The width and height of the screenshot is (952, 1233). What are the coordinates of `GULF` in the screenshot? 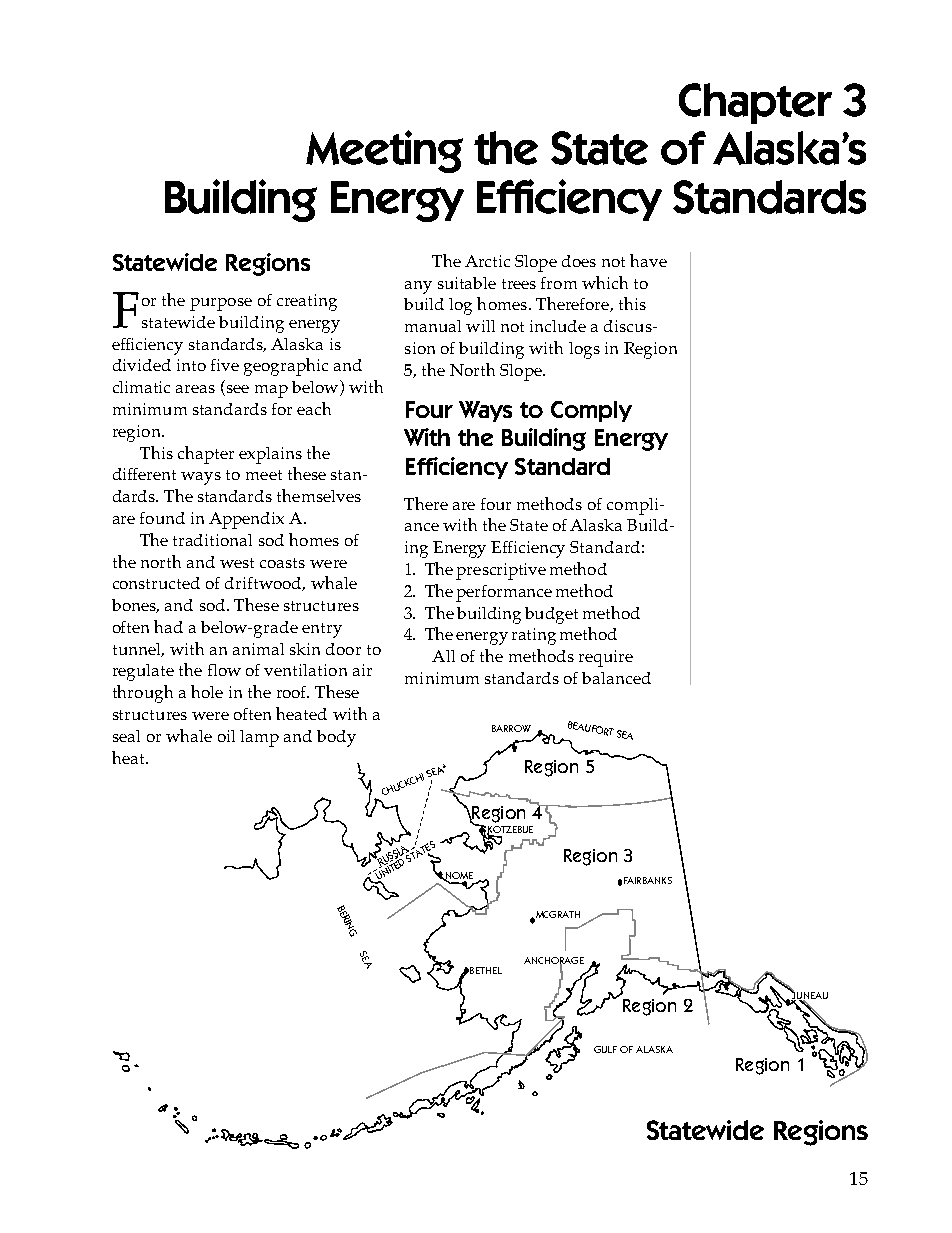 It's located at (605, 1049).
